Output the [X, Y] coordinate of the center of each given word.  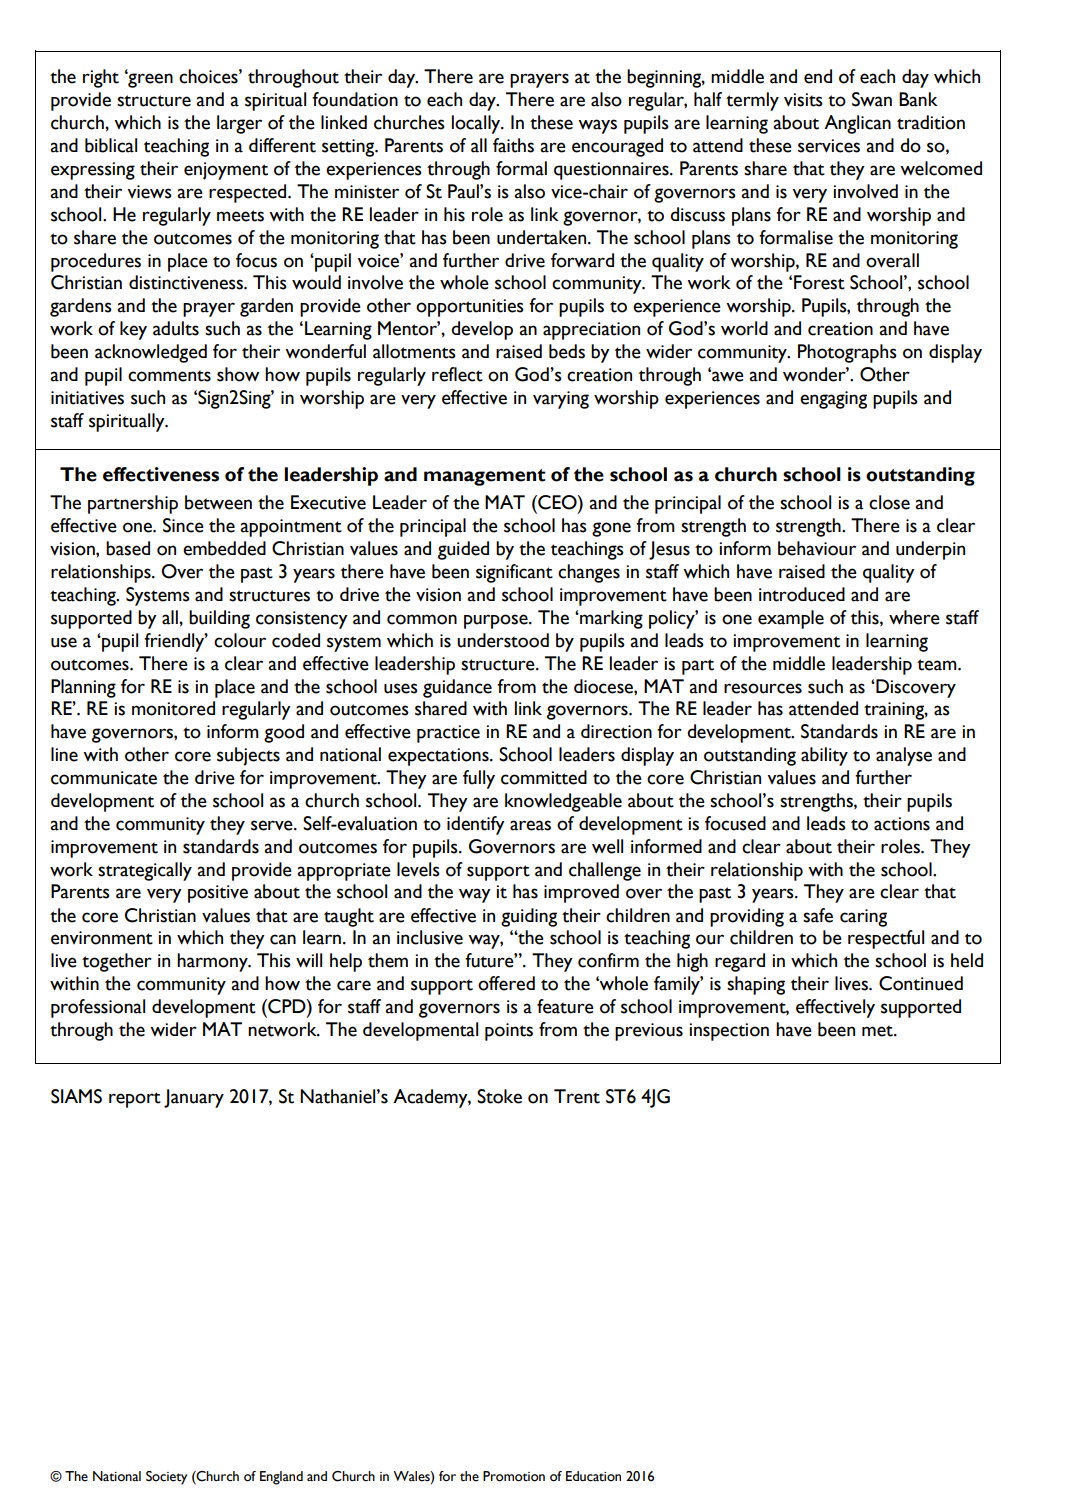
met [878, 1031]
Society [166, 1478]
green [149, 80]
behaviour [817, 548]
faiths [513, 145]
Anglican [857, 124]
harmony [213, 962]
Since [183, 525]
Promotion [514, 1476]
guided [463, 550]
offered [506, 983]
